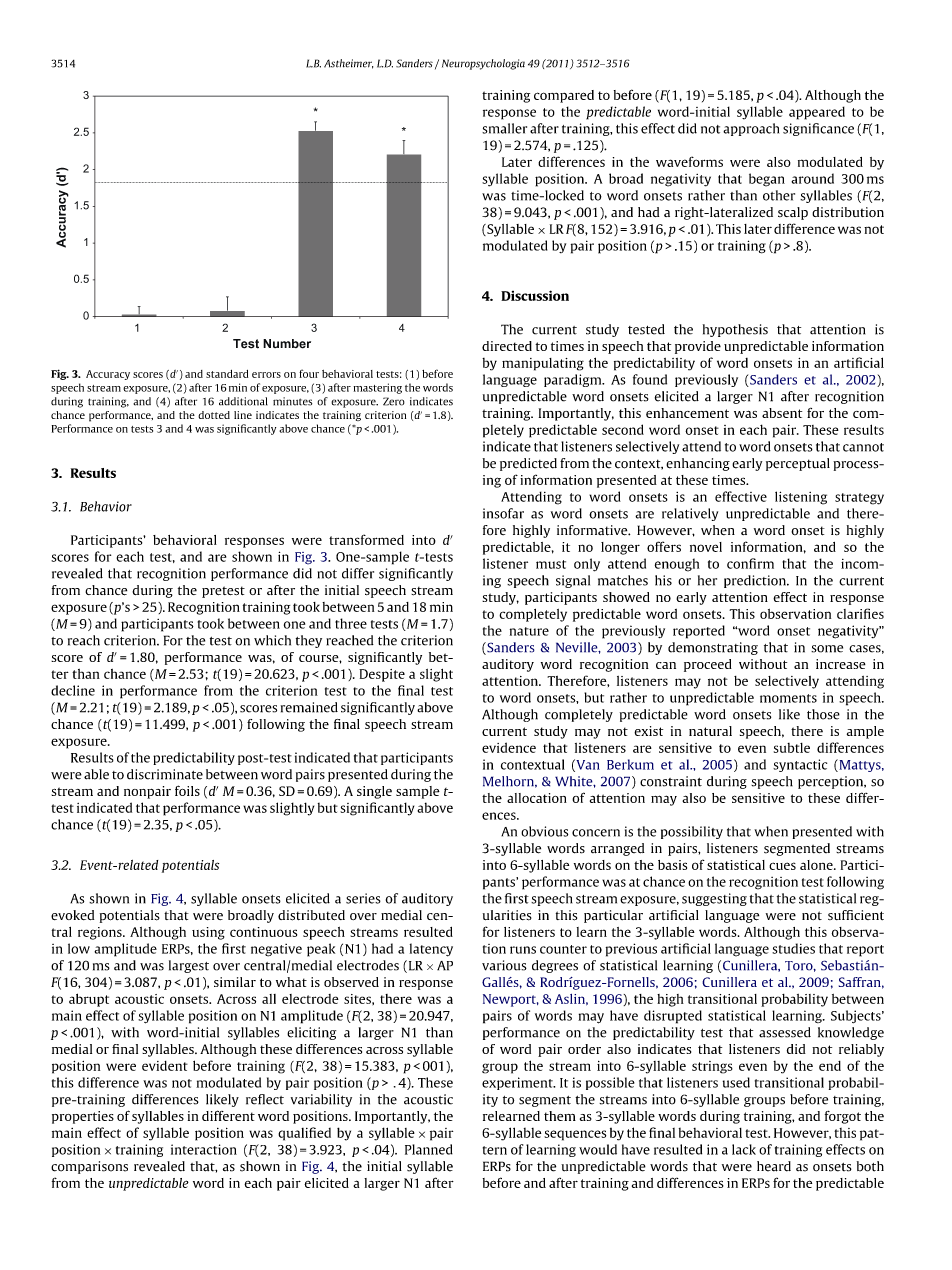 This screenshot has height=1270, width=952. Describe the element at coordinates (83, 1117) in the screenshot. I see `properties` at that location.
